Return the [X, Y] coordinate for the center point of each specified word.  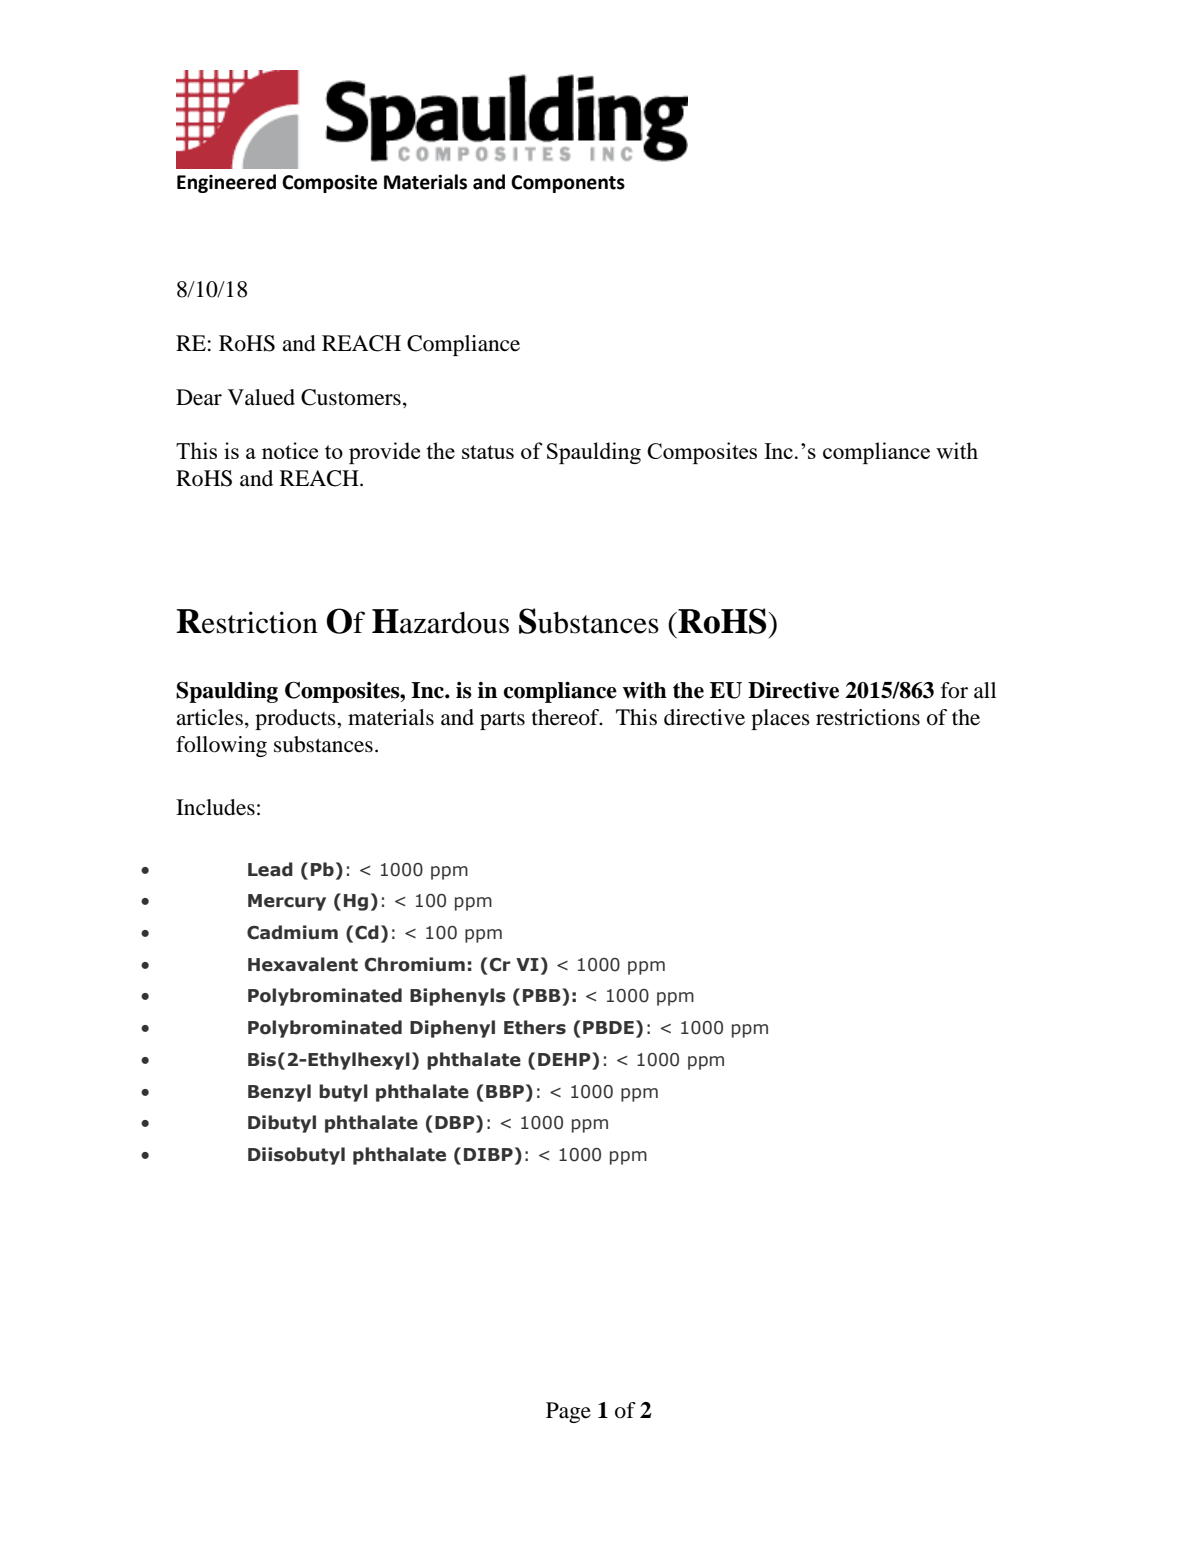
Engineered [226, 183]
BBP [505, 1091]
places [780, 719]
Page [568, 1412]
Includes [215, 807]
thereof [567, 717]
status [488, 452]
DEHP [565, 1059]
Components [568, 184]
